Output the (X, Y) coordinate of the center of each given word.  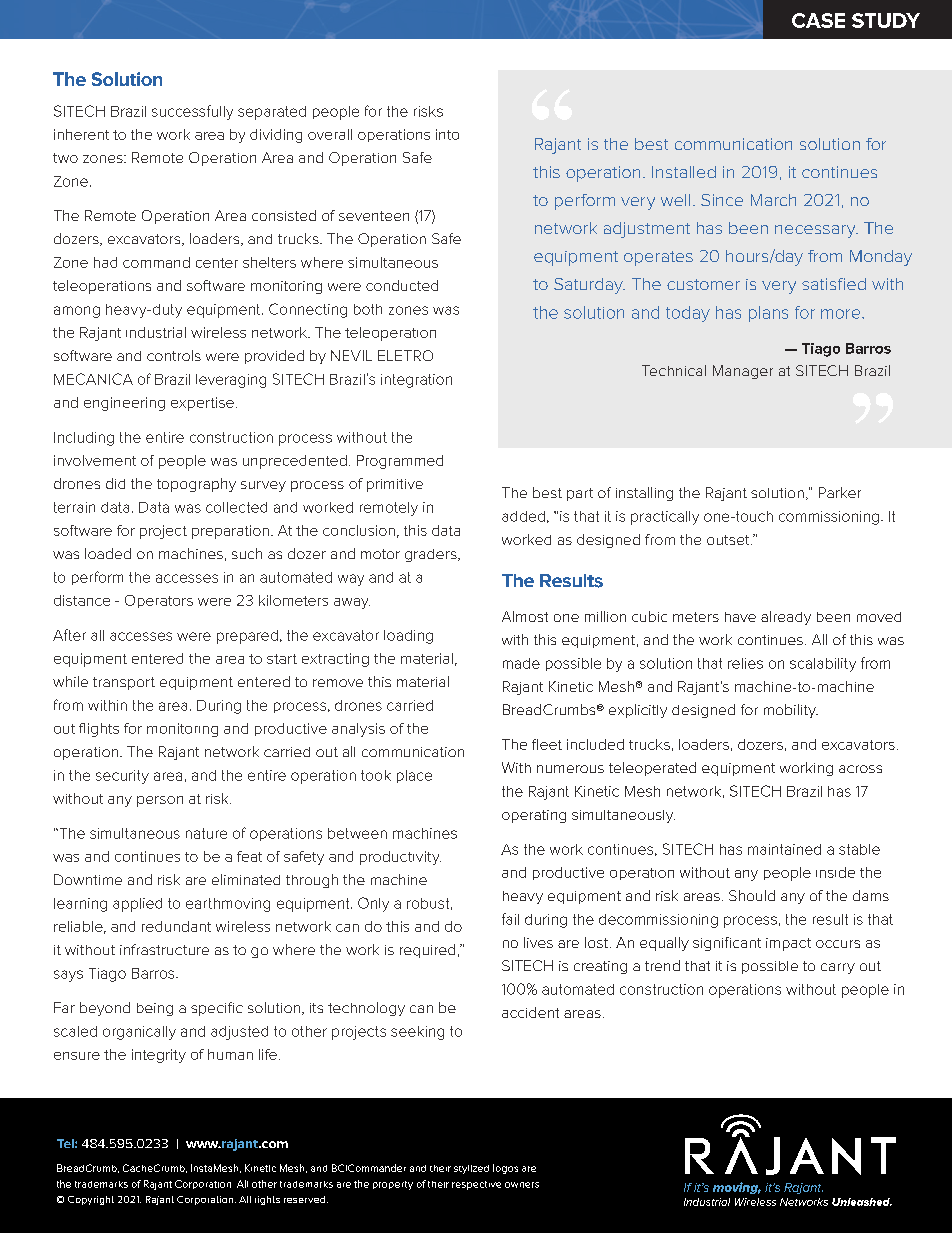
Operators (159, 601)
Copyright (91, 1200)
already (786, 618)
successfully (192, 112)
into (447, 134)
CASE (818, 20)
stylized (471, 1169)
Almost (525, 616)
